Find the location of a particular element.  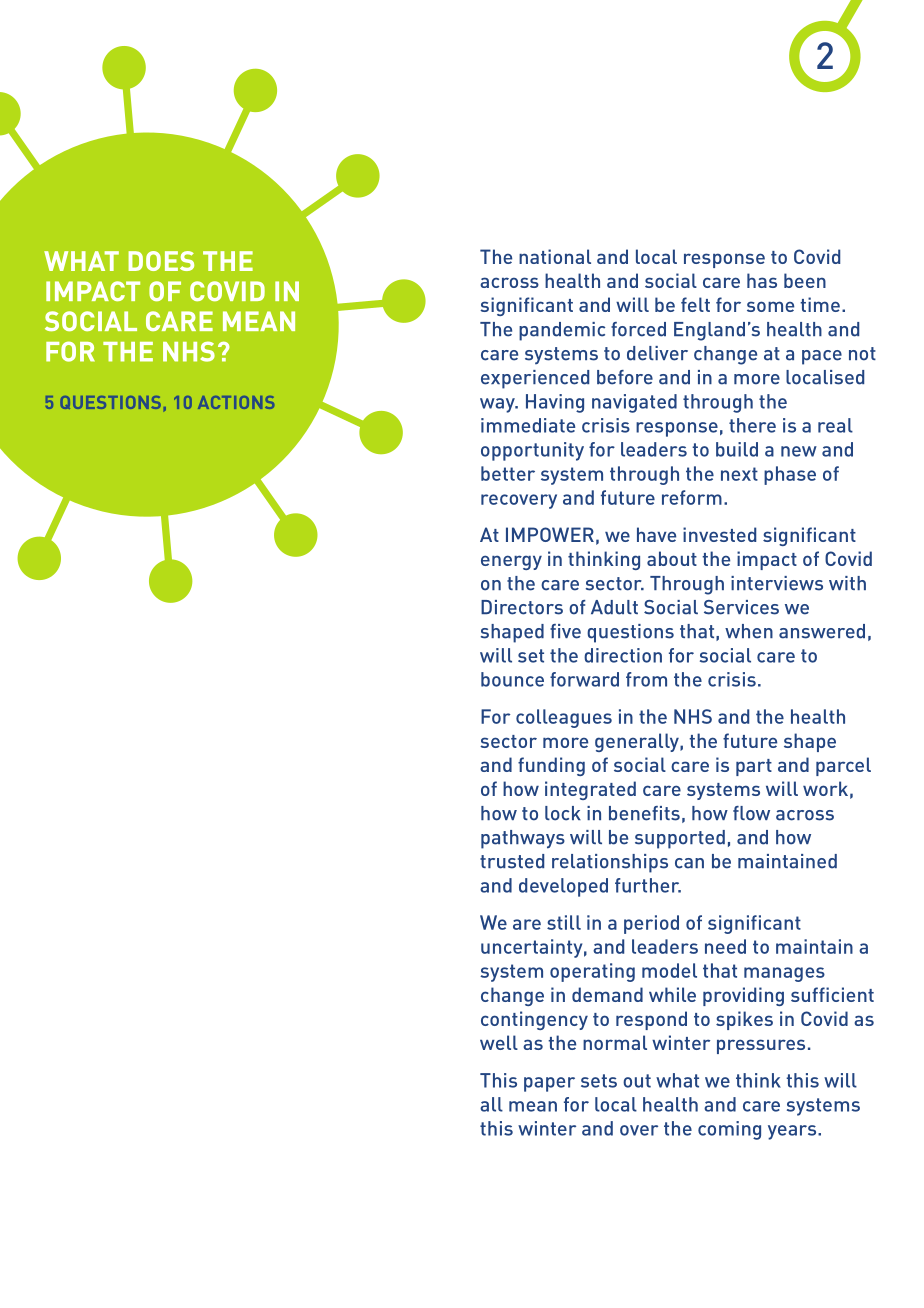

new is located at coordinates (799, 451).
